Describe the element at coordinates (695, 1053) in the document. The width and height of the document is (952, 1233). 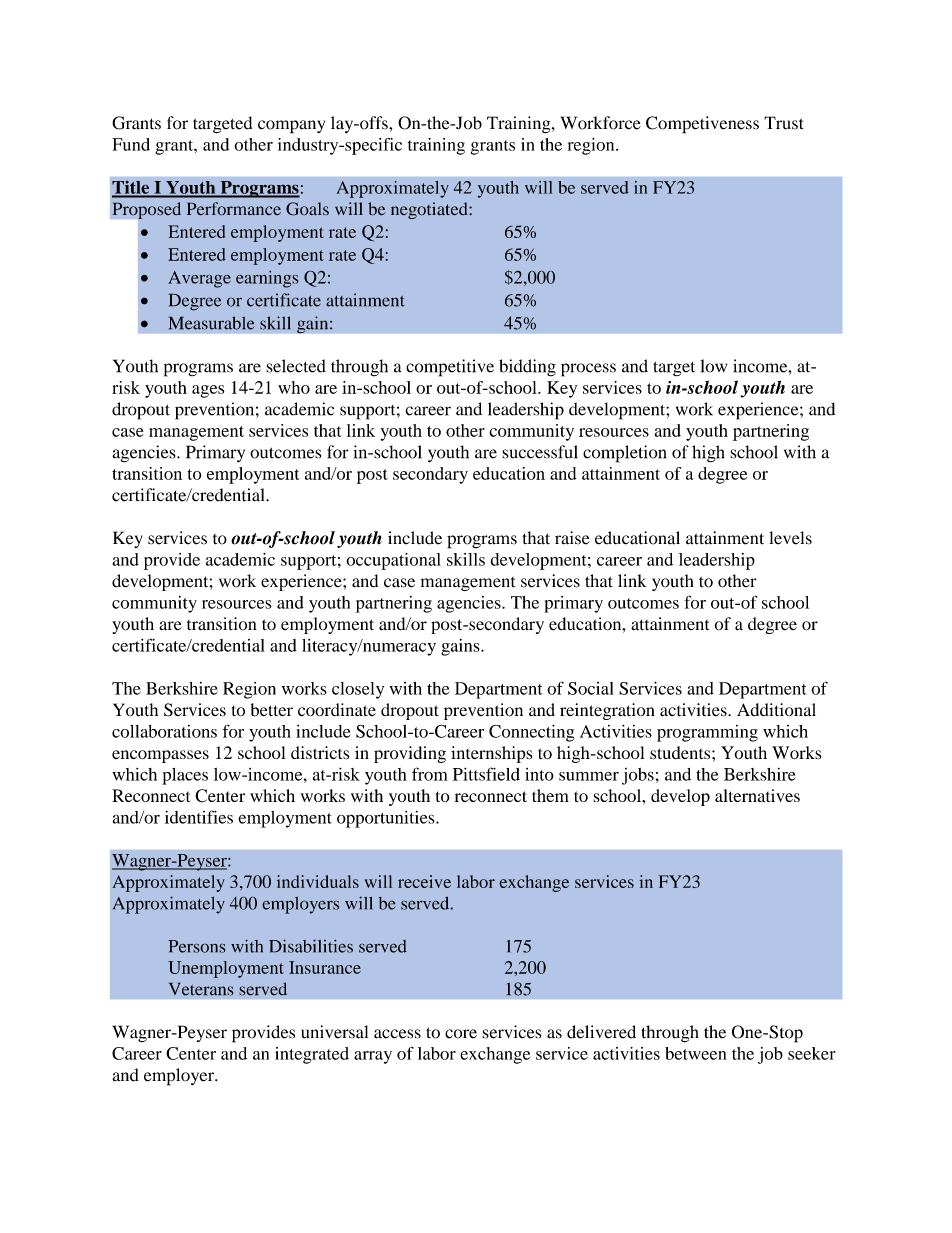
I see `between` at that location.
